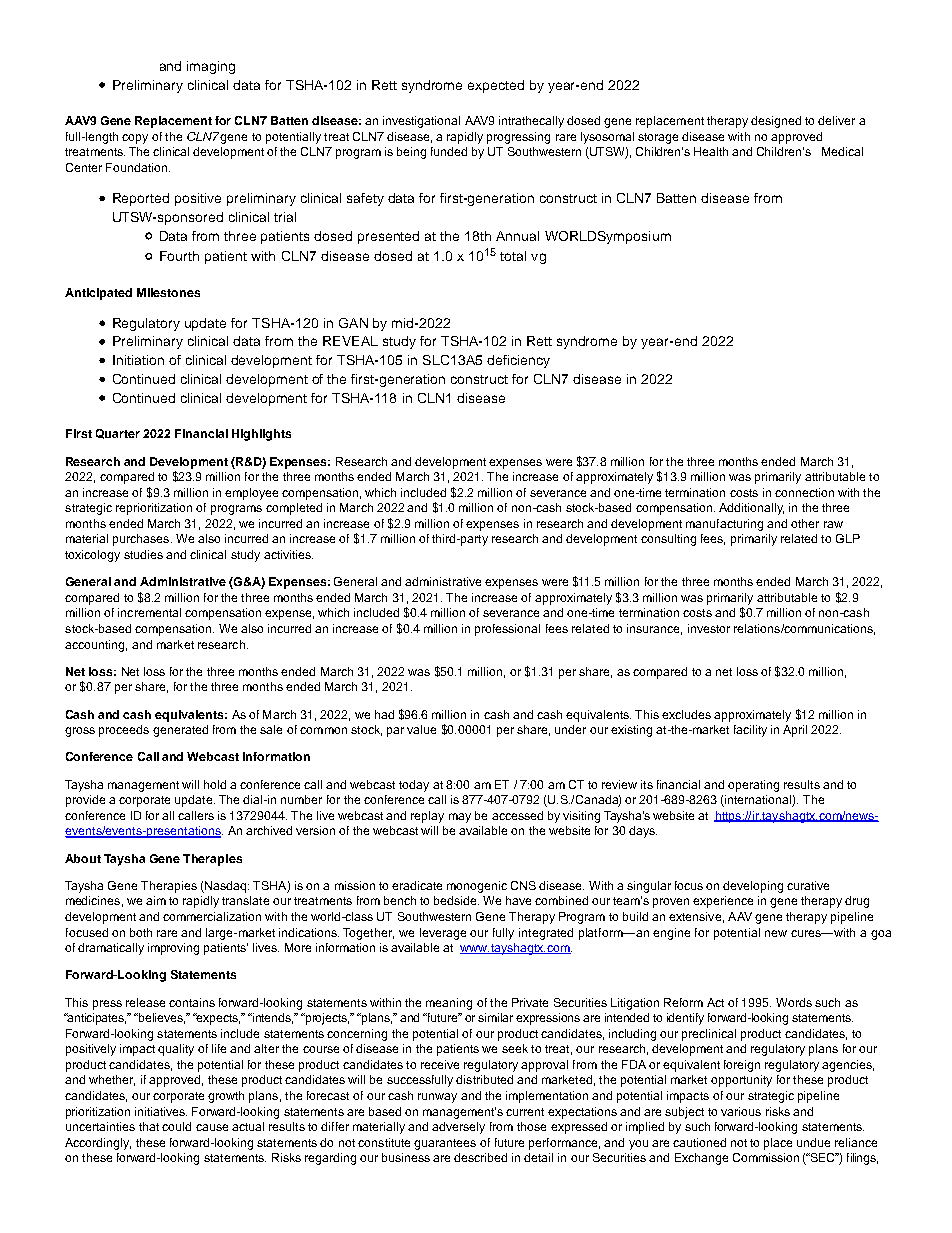 The image size is (952, 1233). What do you see at coordinates (176, 1126) in the screenshot?
I see `could` at bounding box center [176, 1126].
